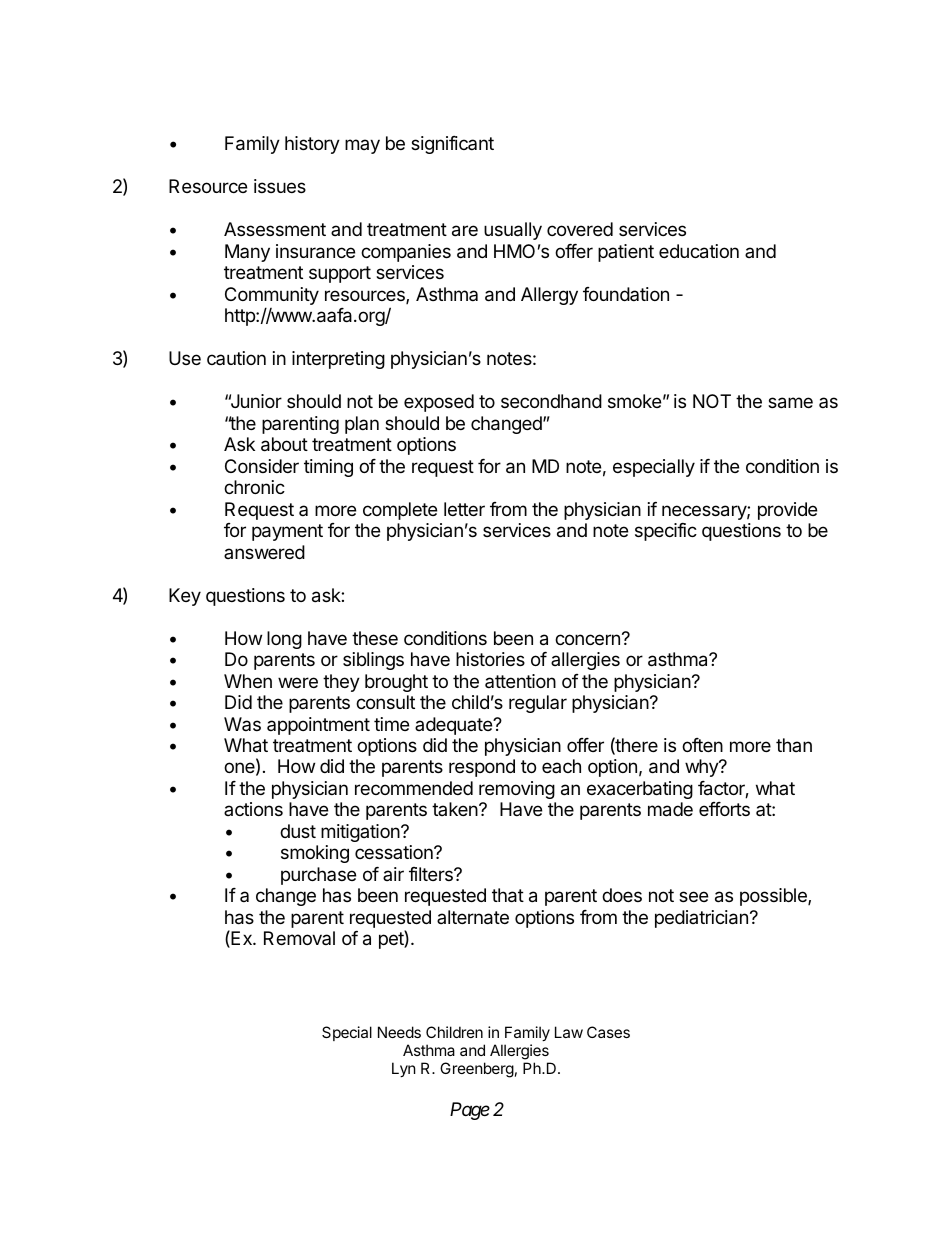  What do you see at coordinates (477, 1070) in the screenshot?
I see `Greenberg` at bounding box center [477, 1070].
